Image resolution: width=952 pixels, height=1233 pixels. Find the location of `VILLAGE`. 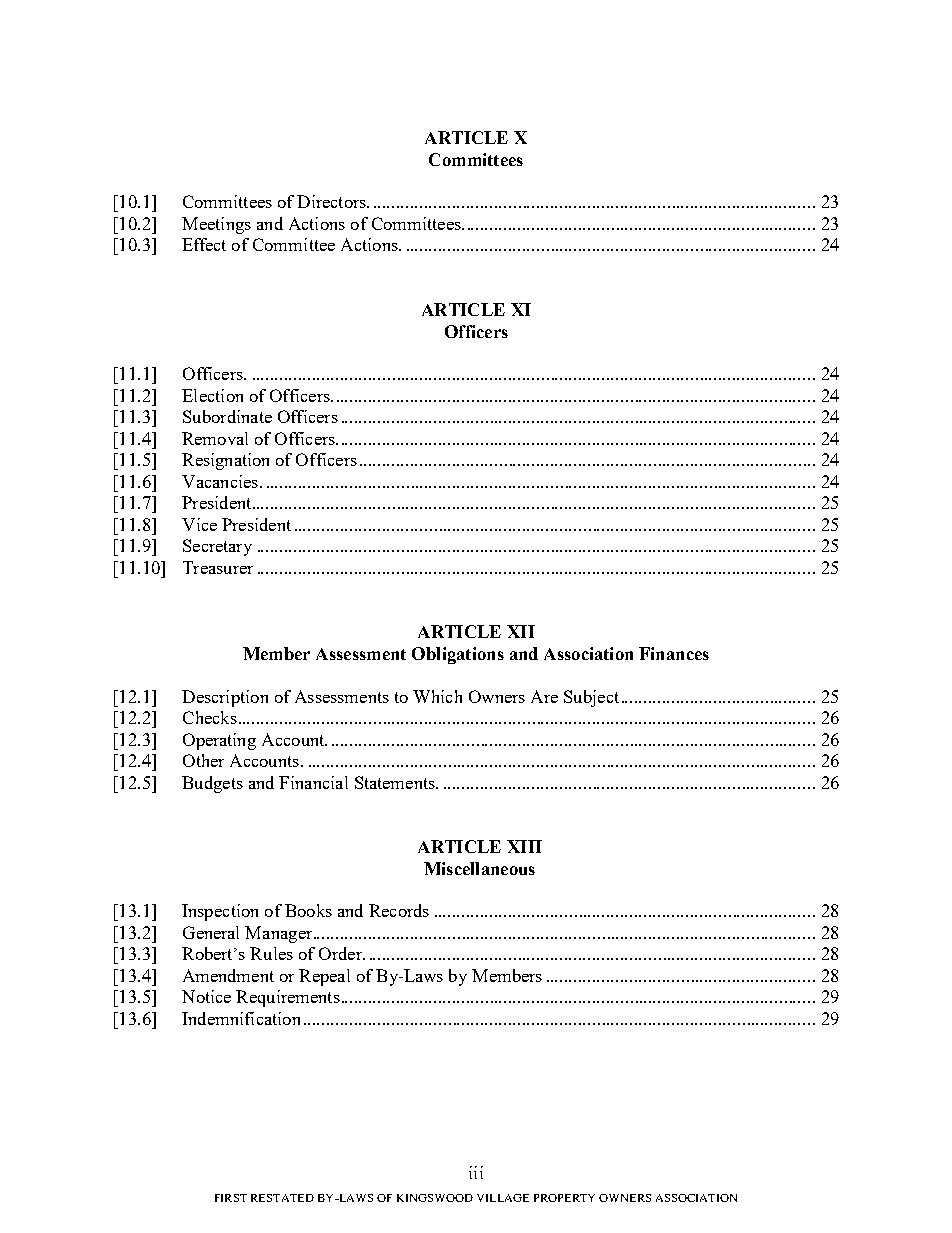

VILLAGE is located at coordinates (503, 1198).
